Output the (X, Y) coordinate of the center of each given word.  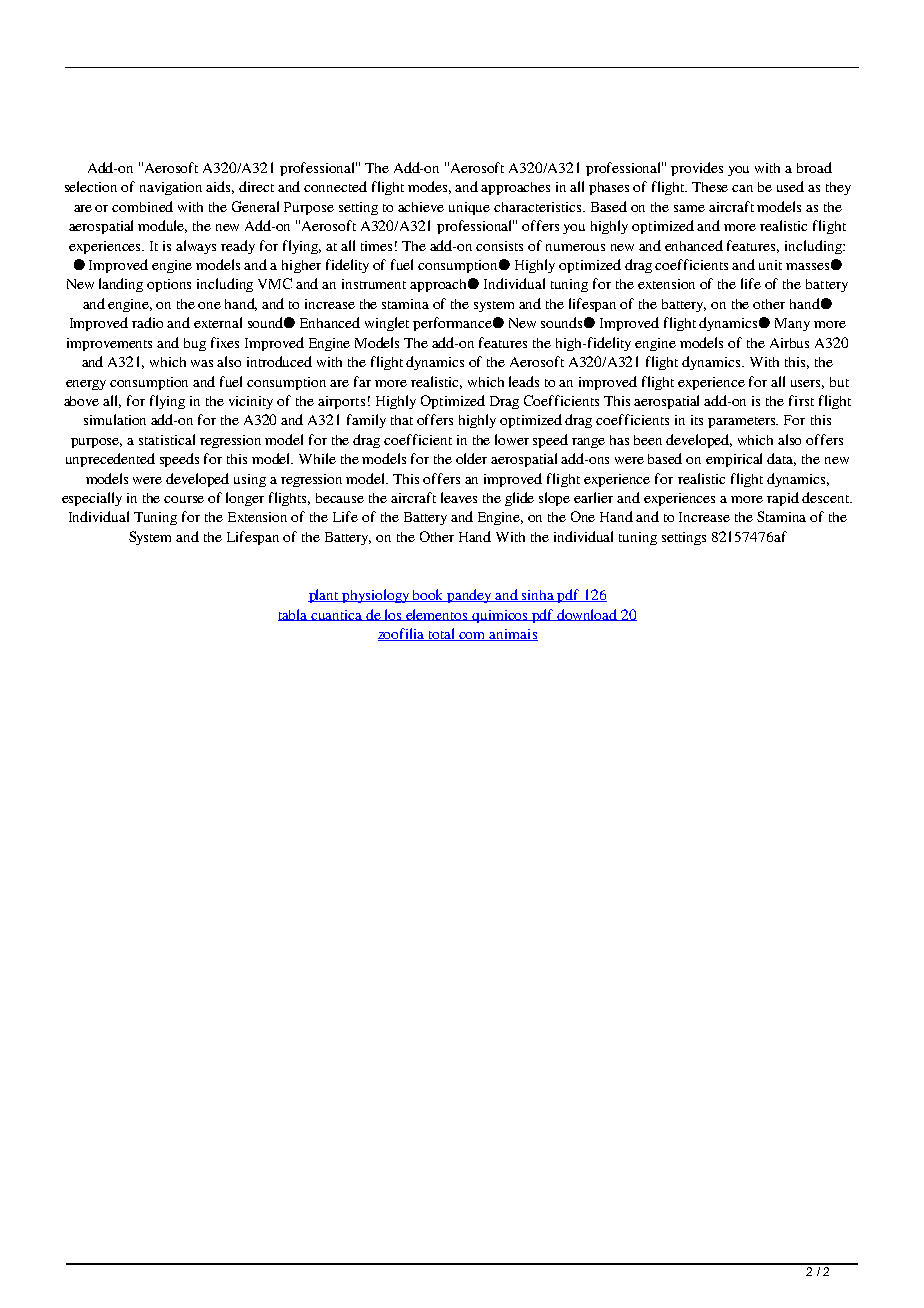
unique (469, 208)
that (402, 420)
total (442, 634)
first (801, 400)
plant (325, 596)
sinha (538, 596)
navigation (171, 188)
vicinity (251, 402)
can (742, 188)
